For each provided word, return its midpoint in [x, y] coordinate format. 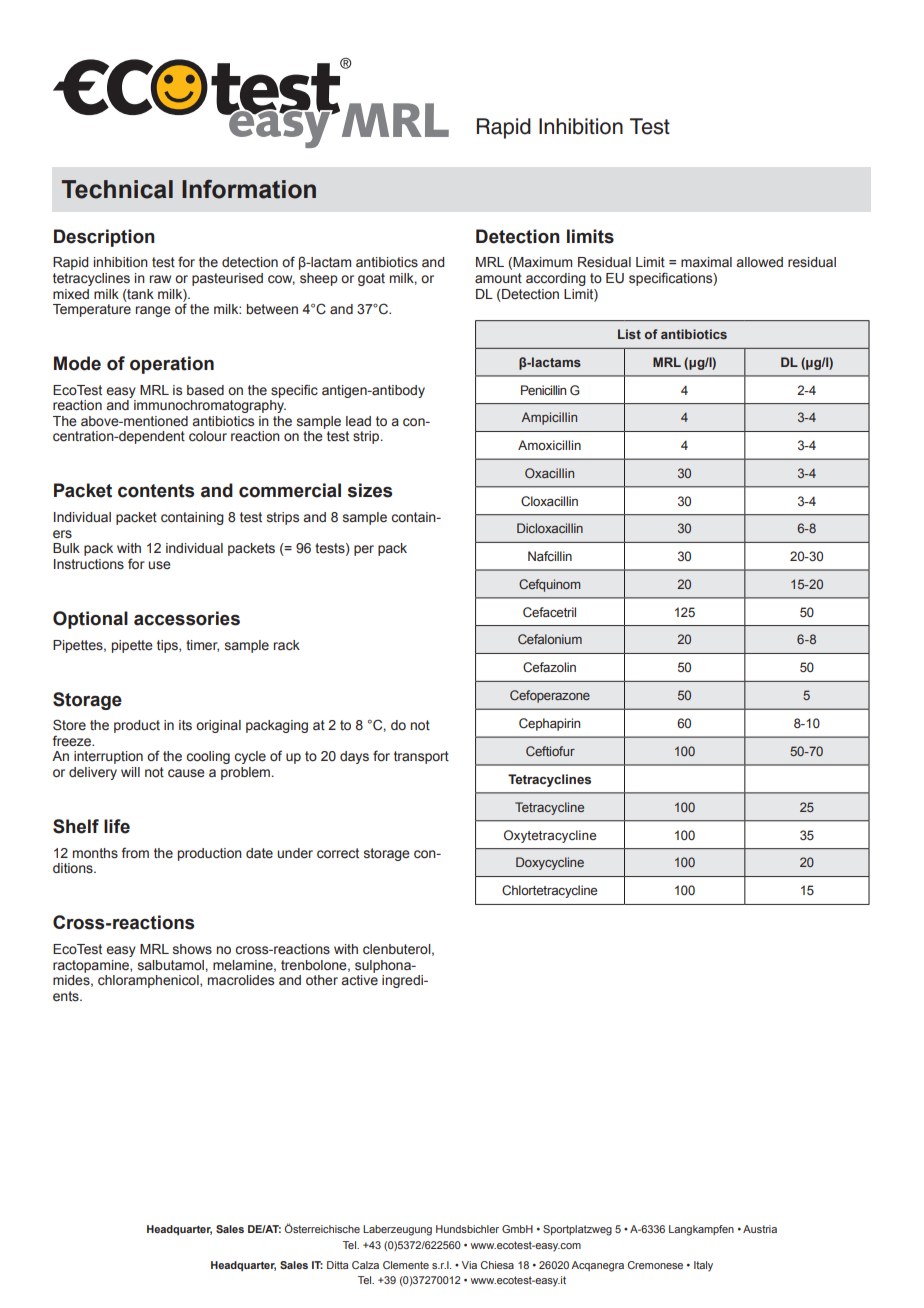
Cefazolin [549, 667]
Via [469, 1265]
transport [421, 757]
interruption [108, 757]
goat [371, 279]
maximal [706, 262]
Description [104, 238]
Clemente [406, 1265]
